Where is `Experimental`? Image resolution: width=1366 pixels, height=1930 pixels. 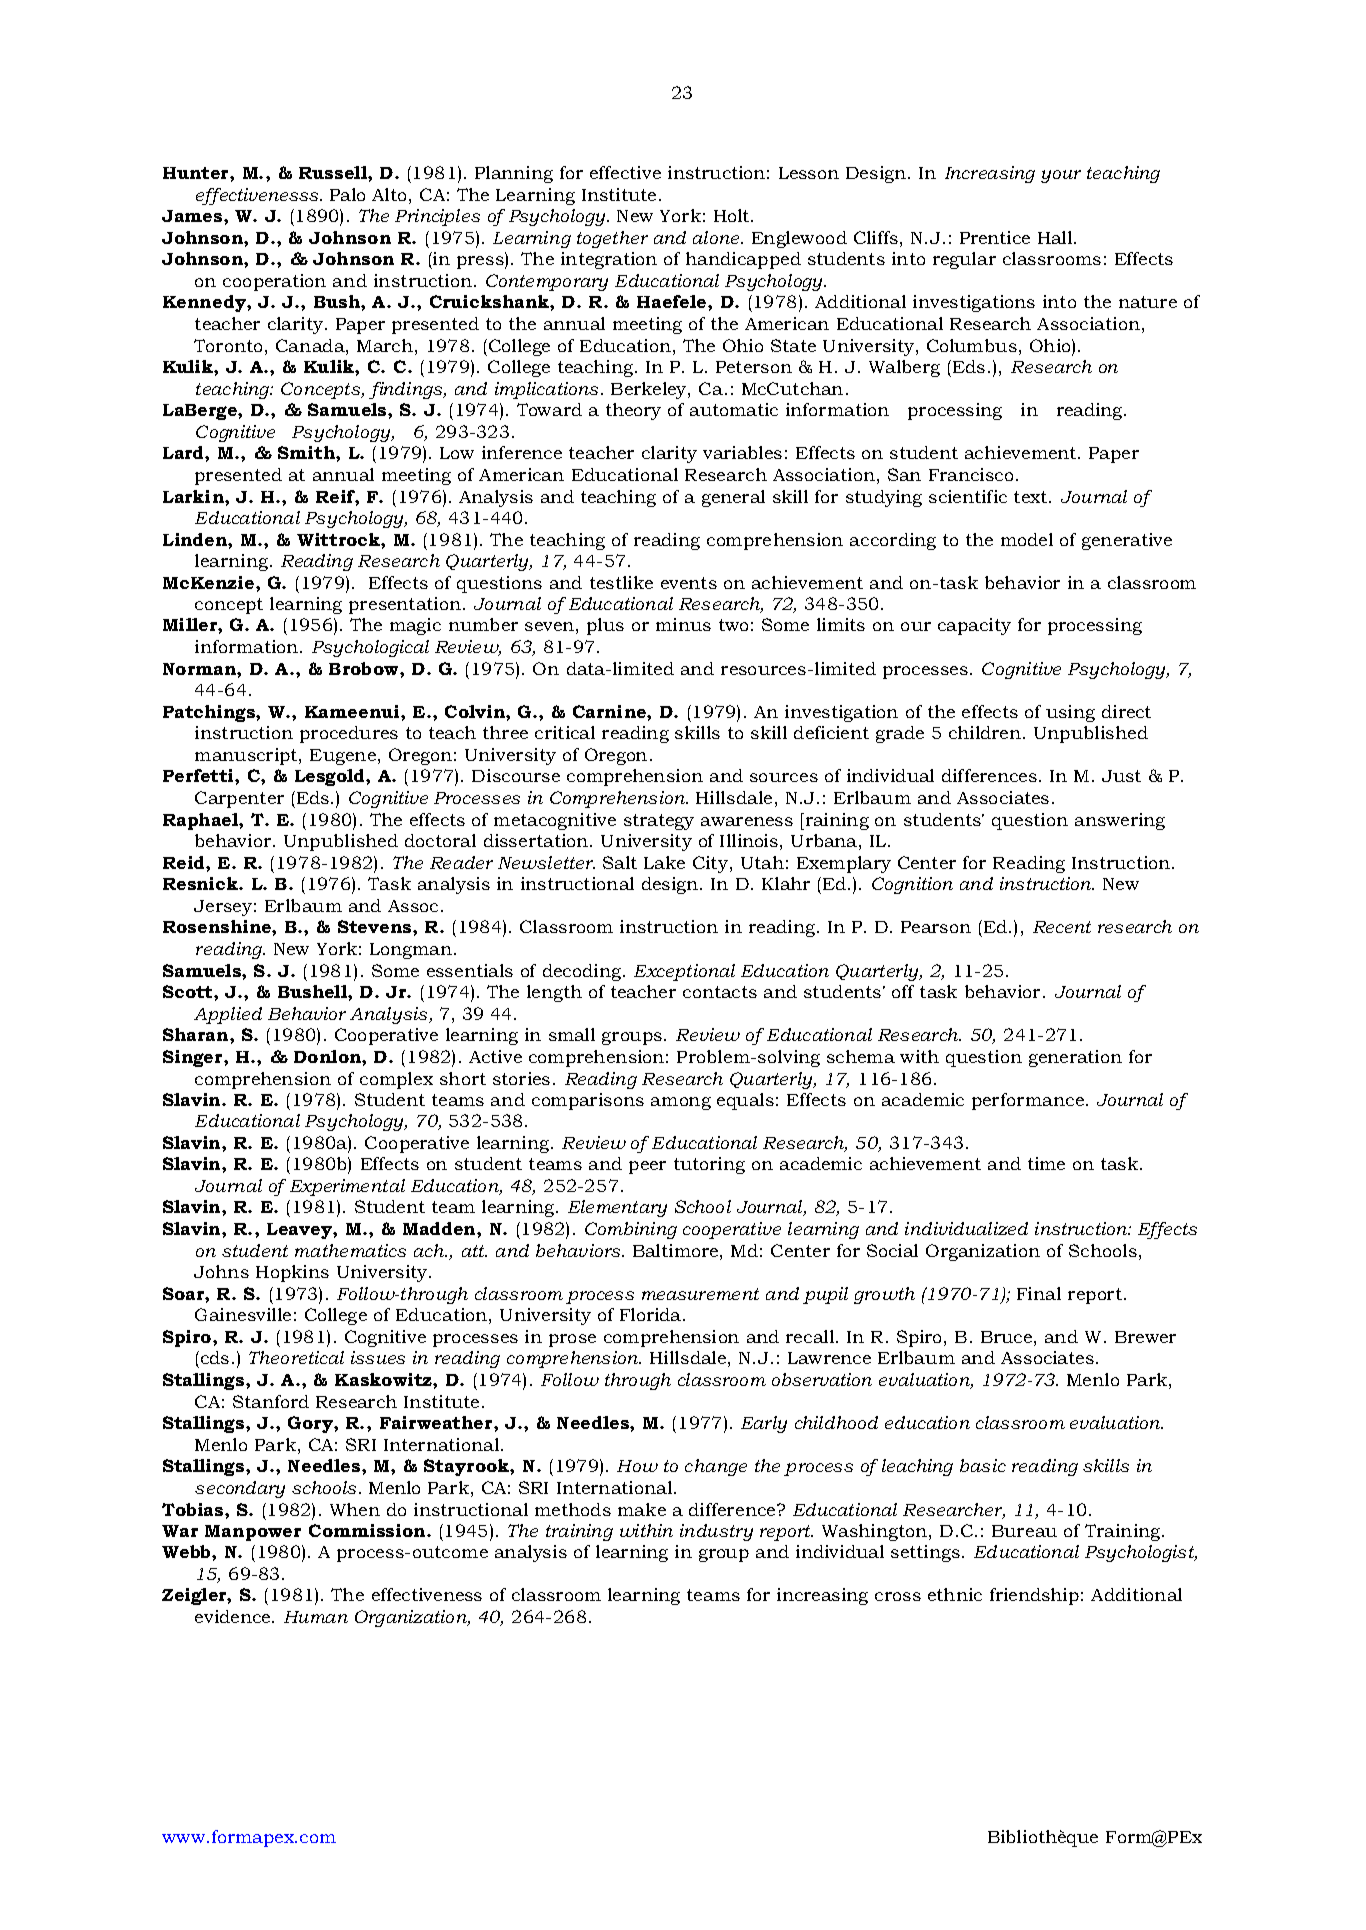 Experimental is located at coordinates (347, 1187).
